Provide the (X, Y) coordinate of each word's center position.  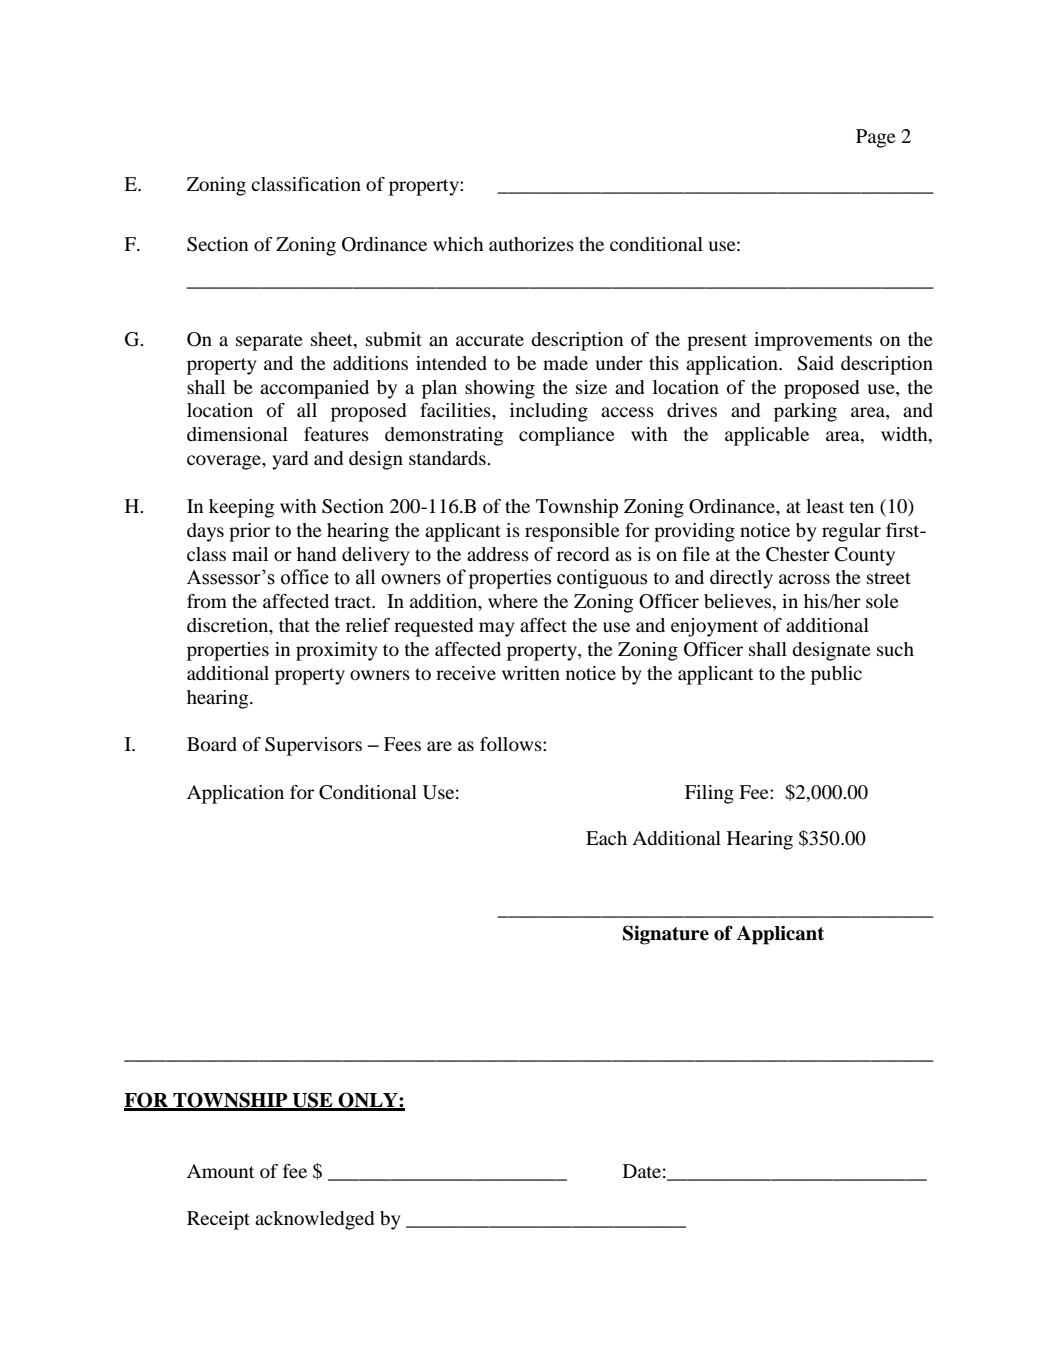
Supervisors (313, 746)
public (836, 675)
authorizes (531, 244)
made (565, 363)
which (458, 244)
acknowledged (314, 1220)
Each (606, 838)
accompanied (314, 389)
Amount (220, 1171)
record (583, 554)
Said (815, 363)
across (804, 579)
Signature (666, 935)
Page (876, 138)
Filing (709, 794)
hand (316, 554)
